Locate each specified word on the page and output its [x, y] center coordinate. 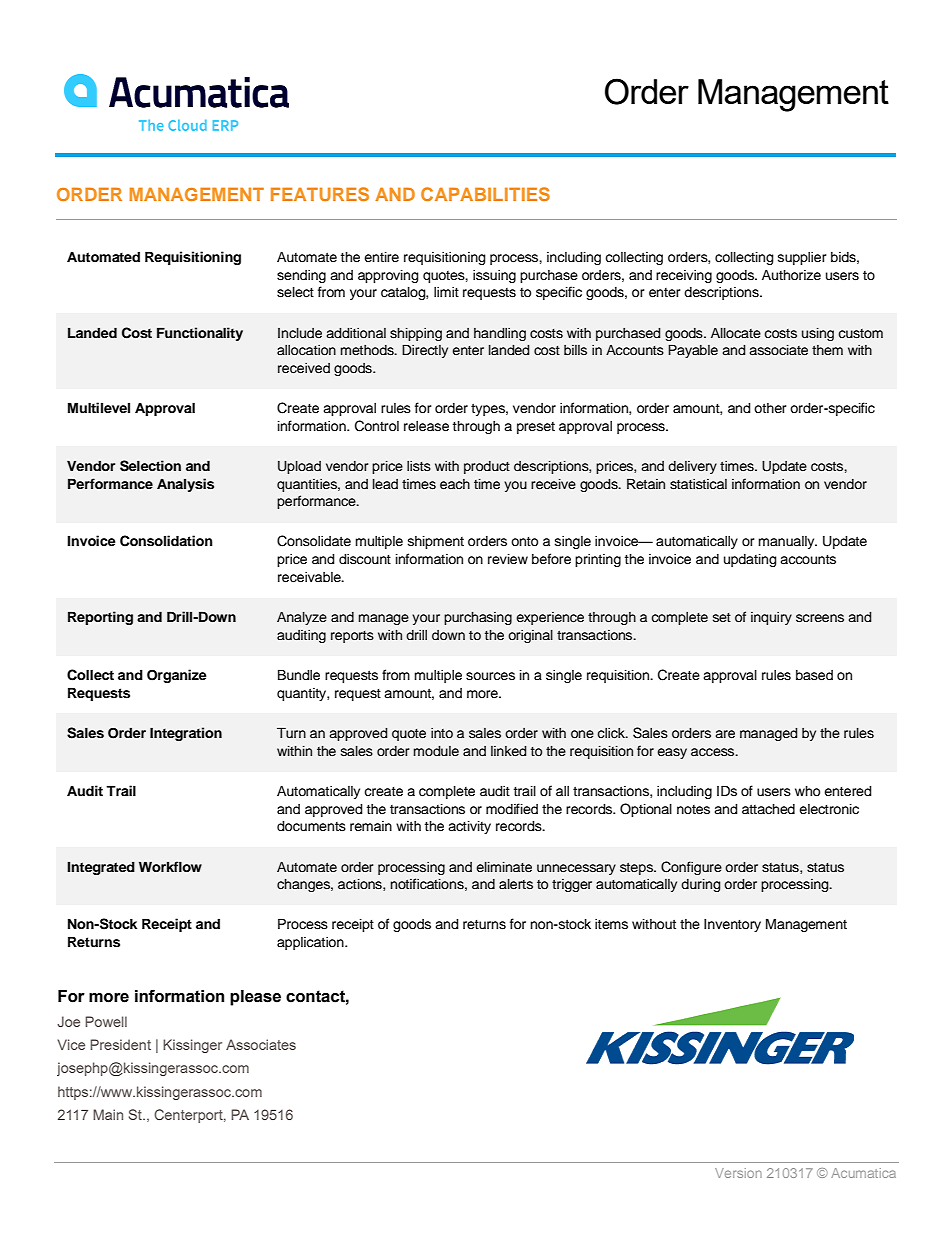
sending [301, 276]
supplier [802, 258]
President [120, 1044]
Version [738, 1173]
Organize [177, 676]
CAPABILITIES [485, 194]
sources [490, 676]
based [814, 675]
